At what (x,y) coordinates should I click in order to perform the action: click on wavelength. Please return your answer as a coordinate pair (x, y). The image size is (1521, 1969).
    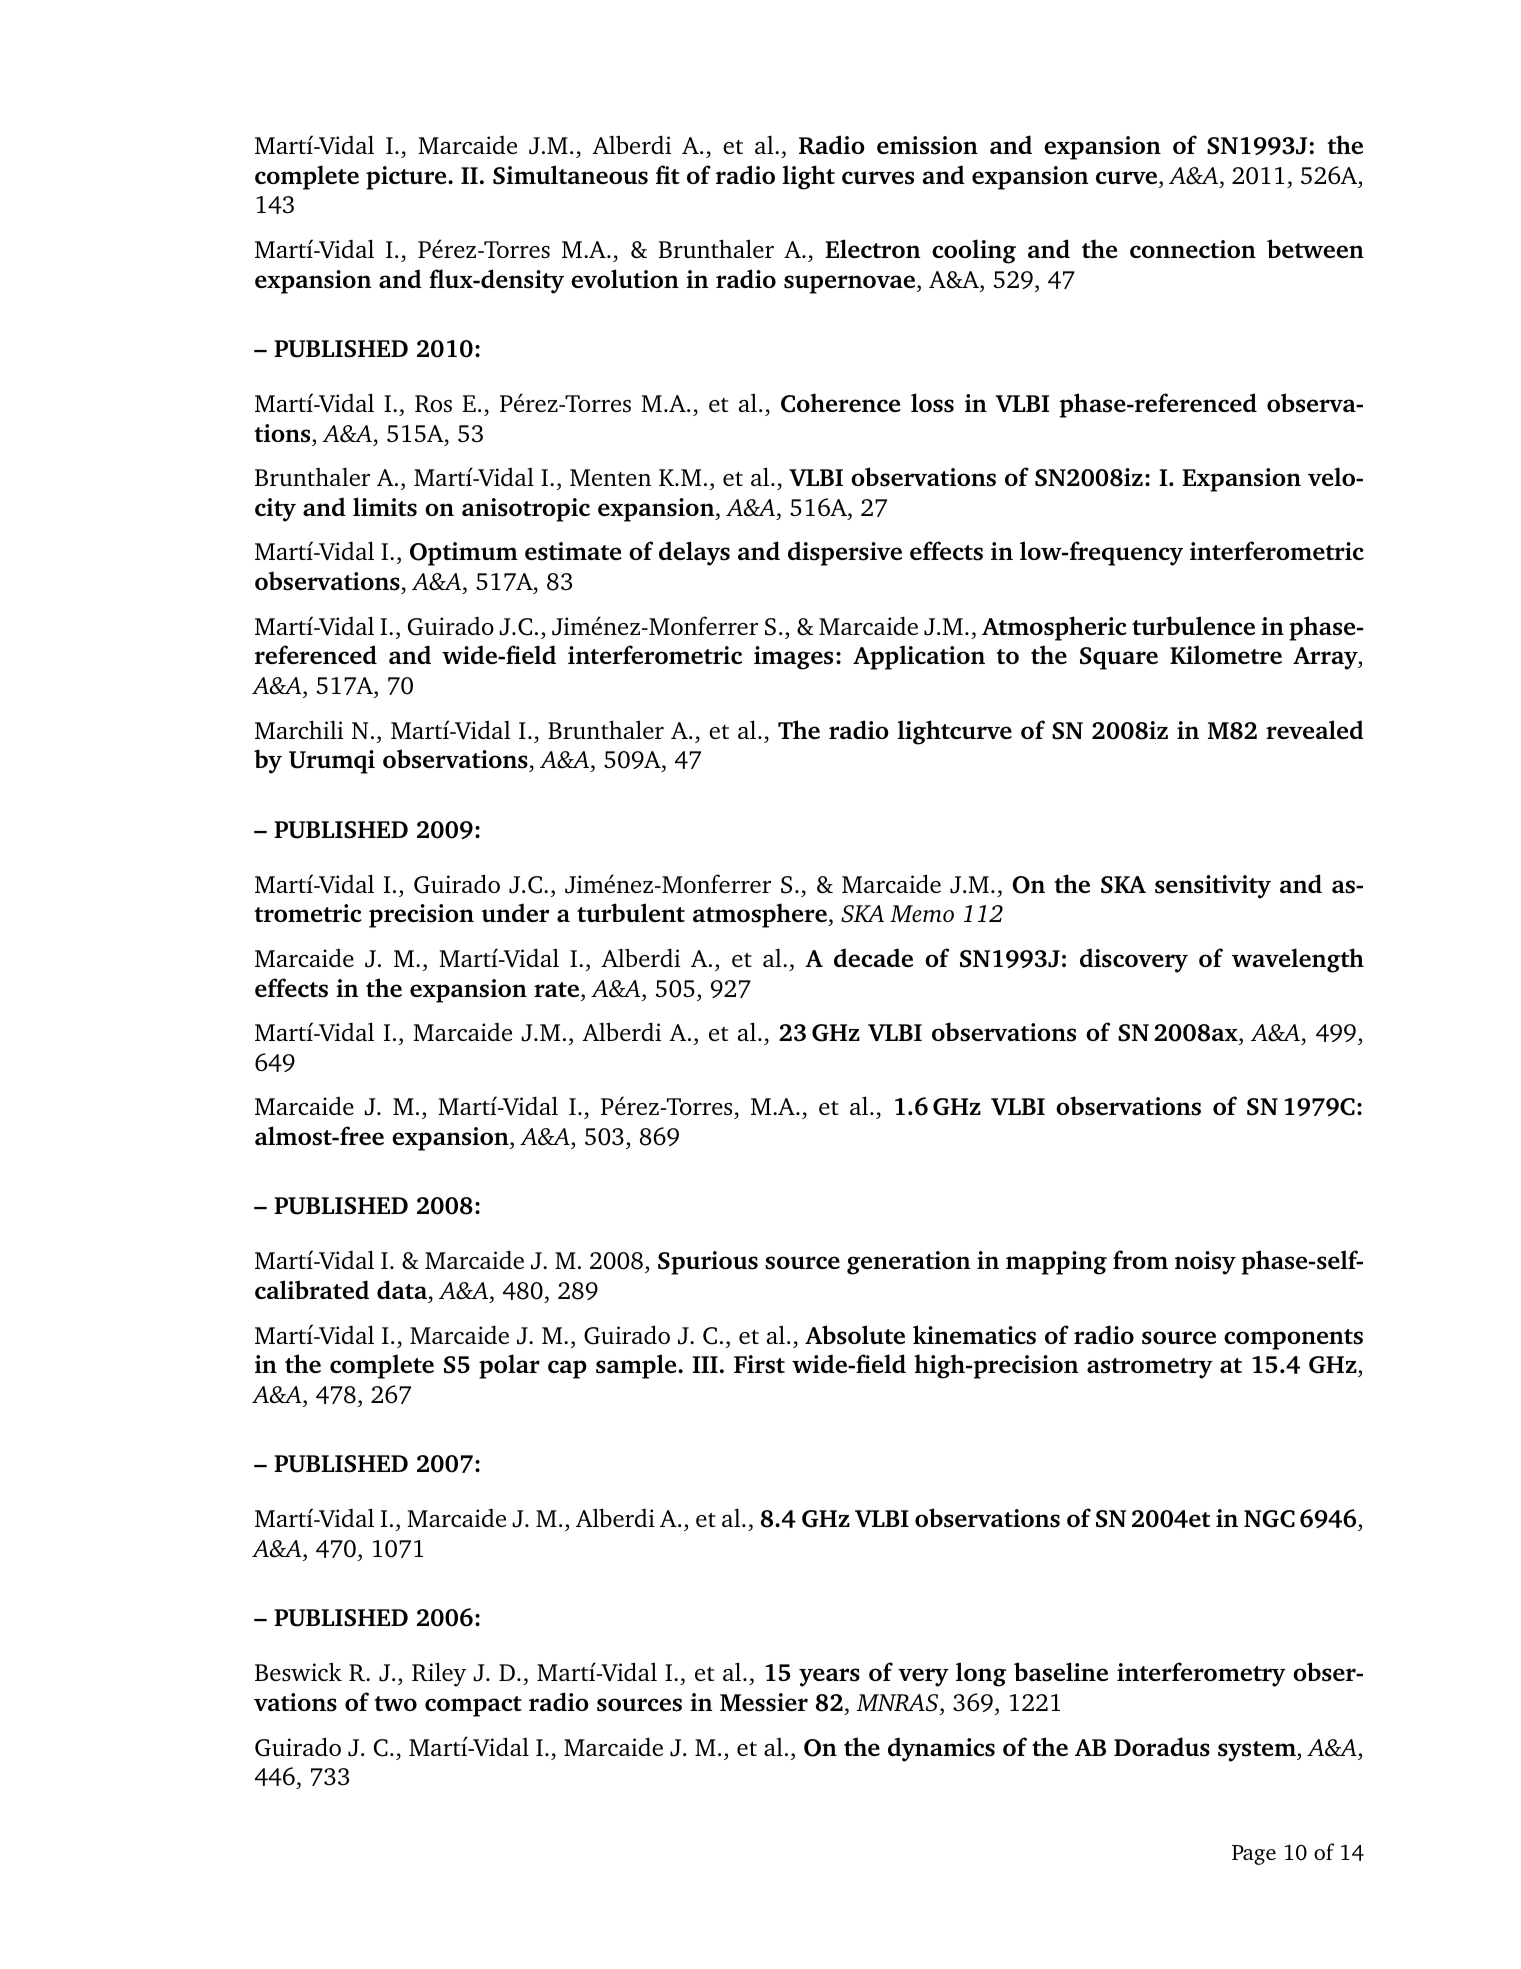
    Looking at the image, I should click on (1298, 960).
